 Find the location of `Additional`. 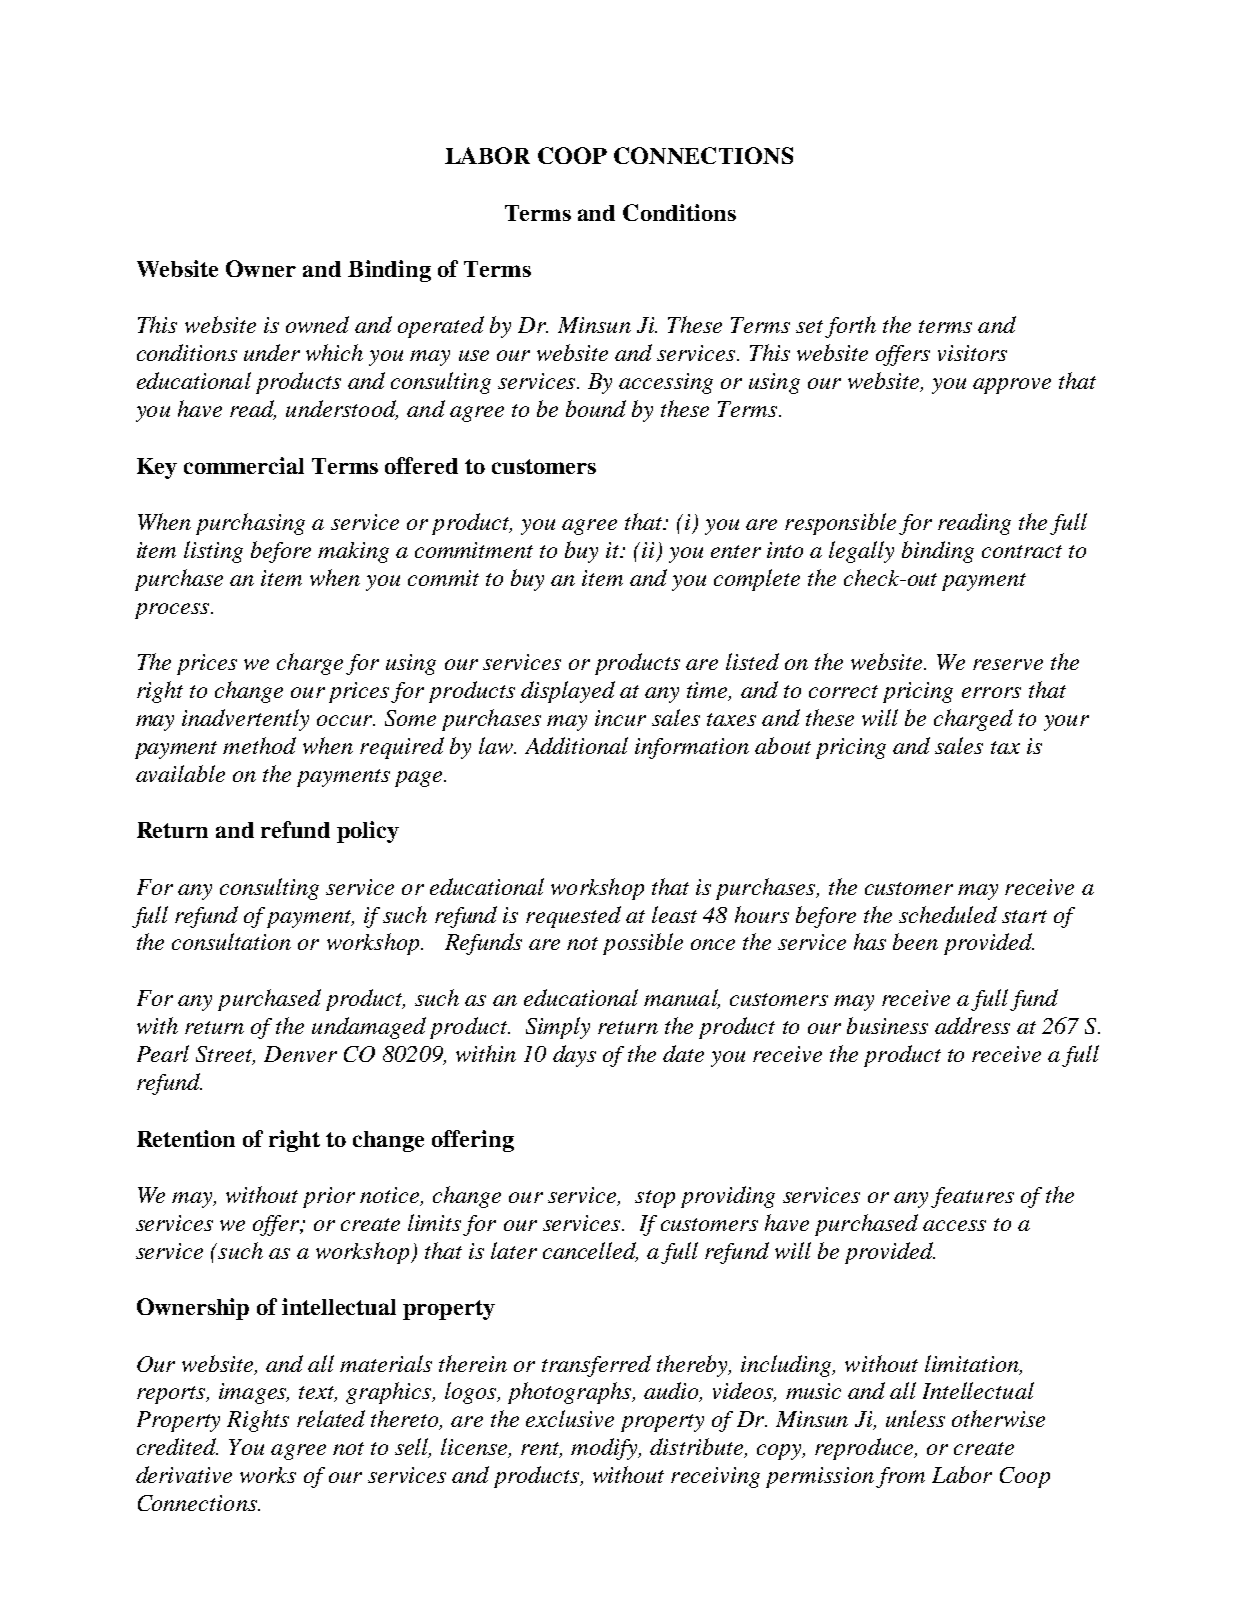

Additional is located at coordinates (576, 745).
